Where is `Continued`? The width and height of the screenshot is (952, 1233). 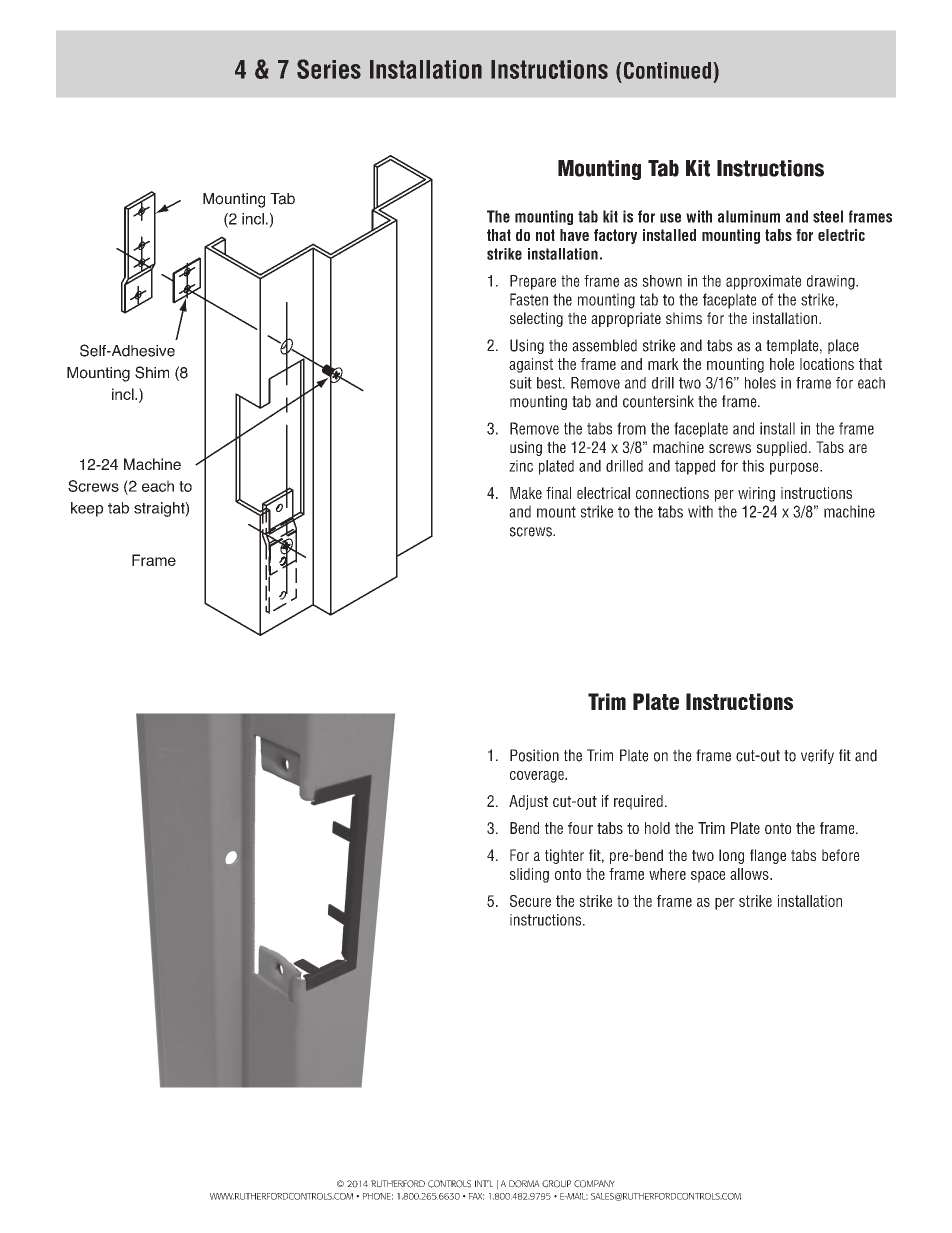 Continued is located at coordinates (667, 70).
